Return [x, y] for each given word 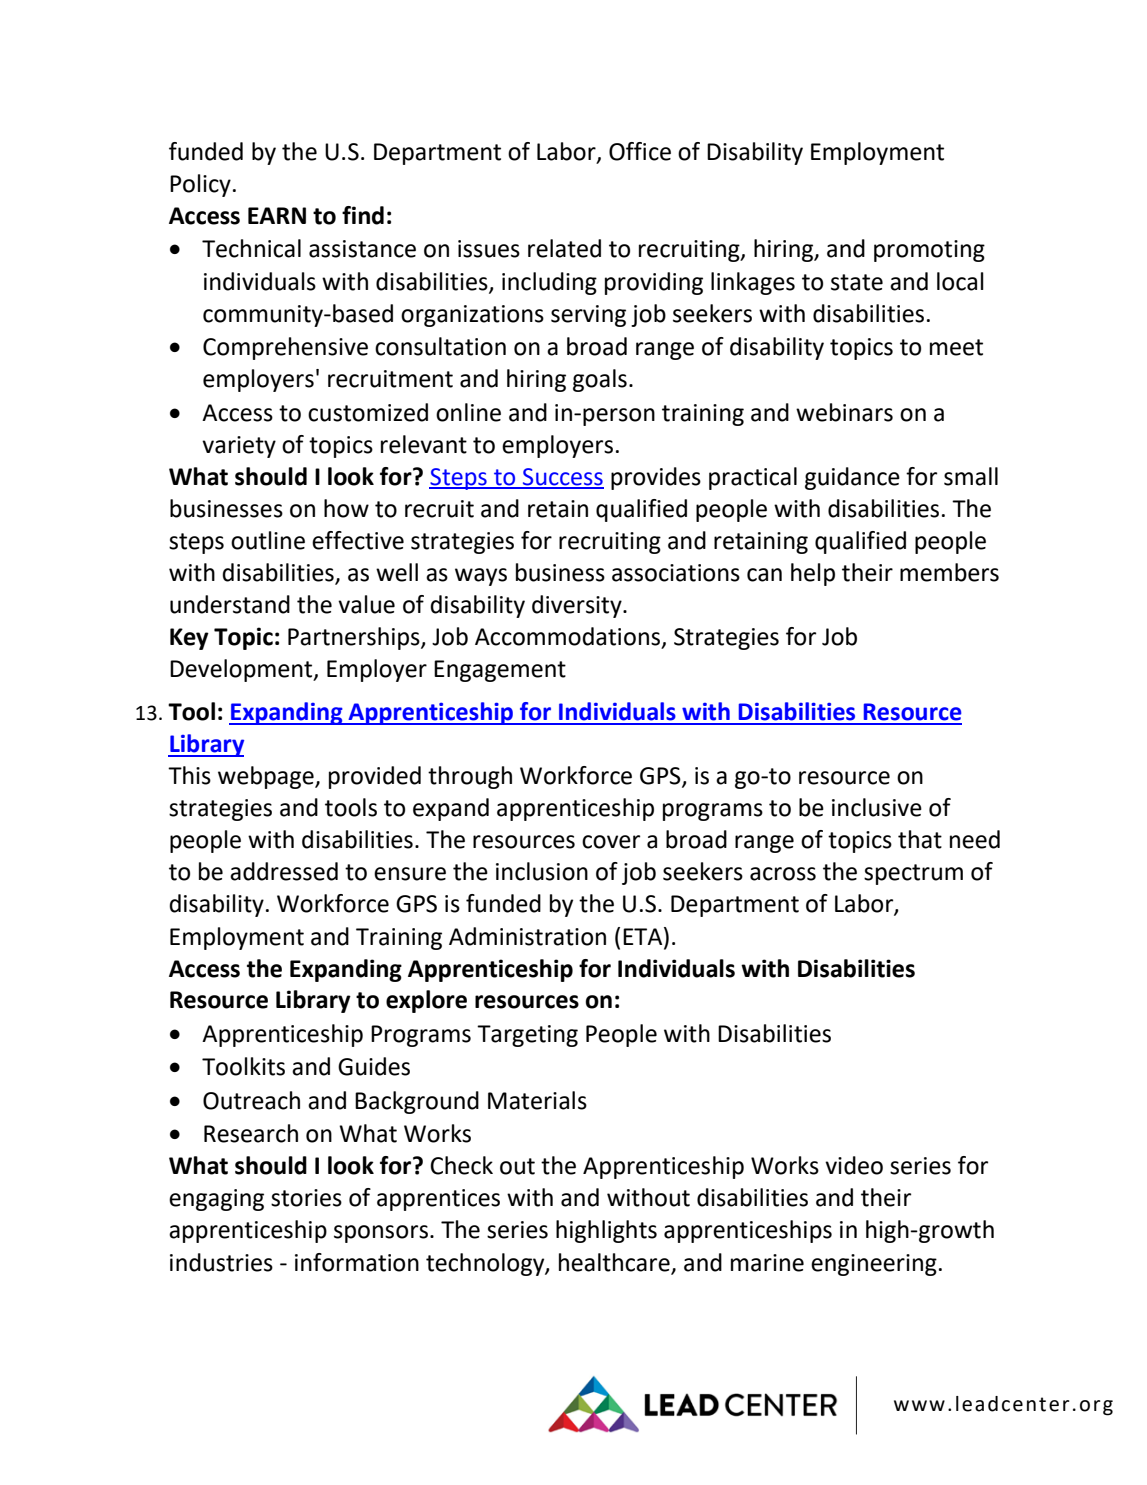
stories [306, 1198]
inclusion [542, 871]
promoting [929, 251]
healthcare [614, 1262]
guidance [852, 478]
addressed [284, 871]
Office [640, 151]
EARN [277, 215]
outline [268, 540]
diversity [578, 606]
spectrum [913, 874]
